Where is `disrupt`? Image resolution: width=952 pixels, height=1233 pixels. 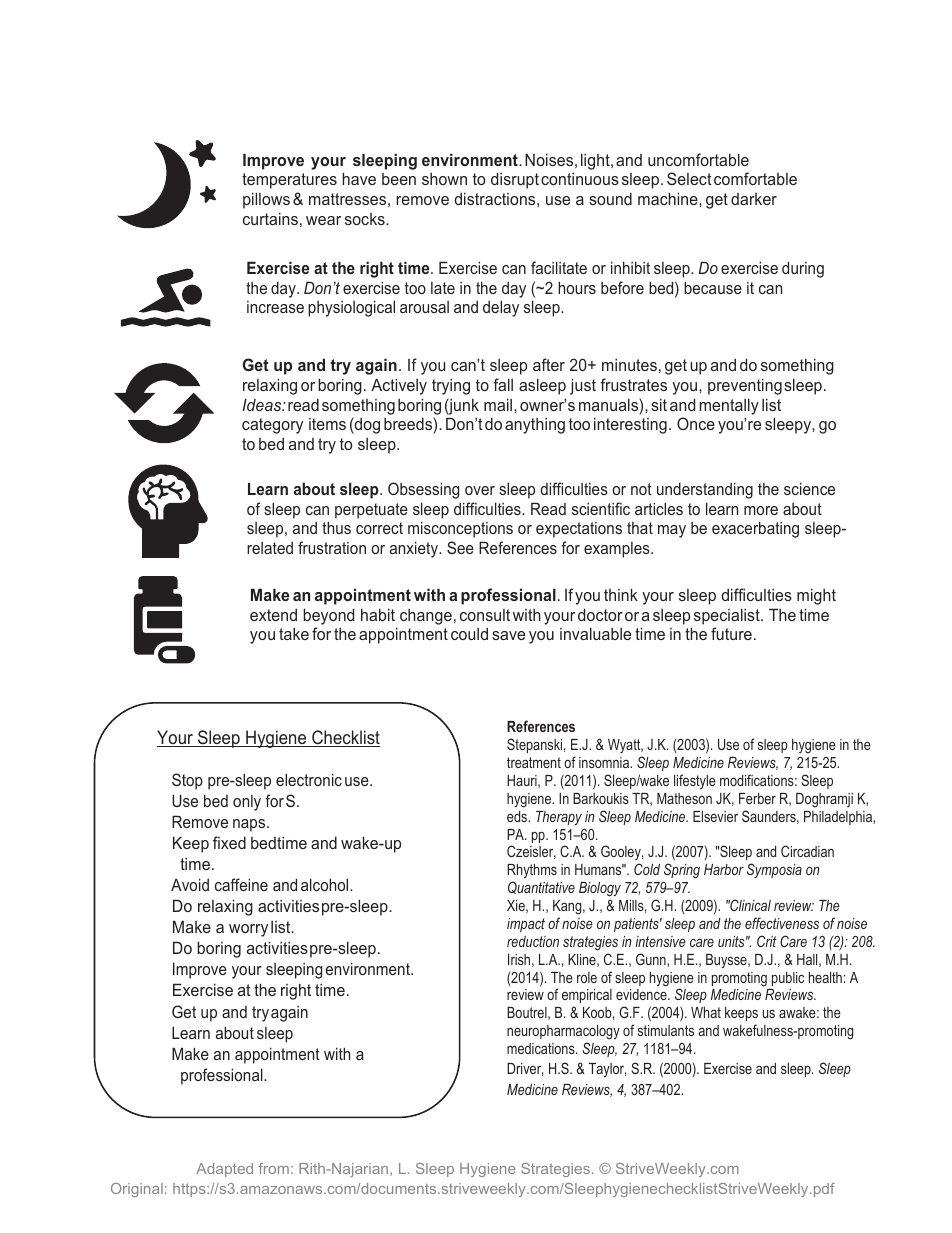 disrupt is located at coordinates (515, 180).
